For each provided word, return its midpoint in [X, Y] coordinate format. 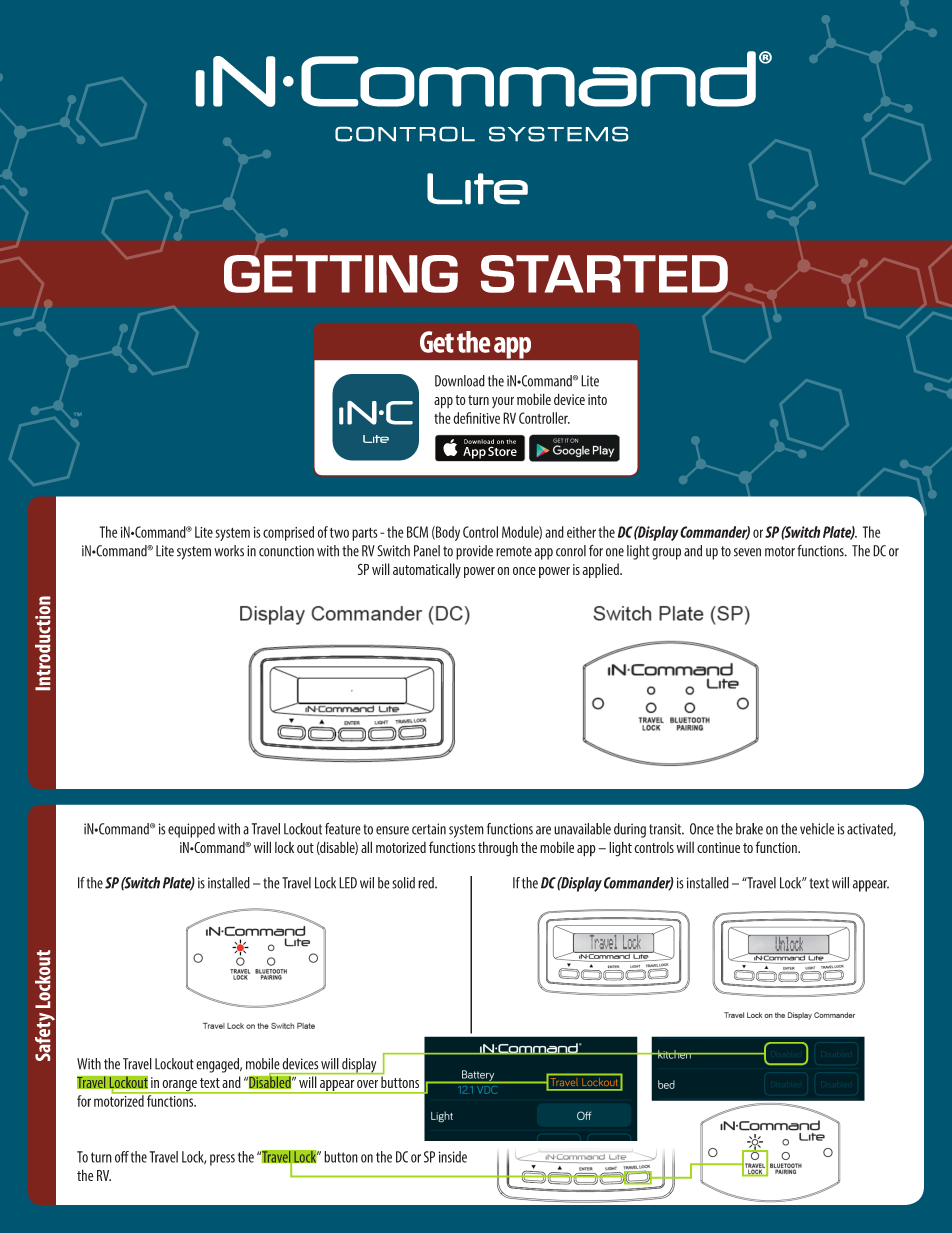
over [367, 1084]
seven [747, 552]
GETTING [341, 274]
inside [452, 1157]
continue [718, 847]
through [498, 849]
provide [474, 552]
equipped [191, 830]
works [229, 551]
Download [460, 381]
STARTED [604, 274]
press [222, 1160]
